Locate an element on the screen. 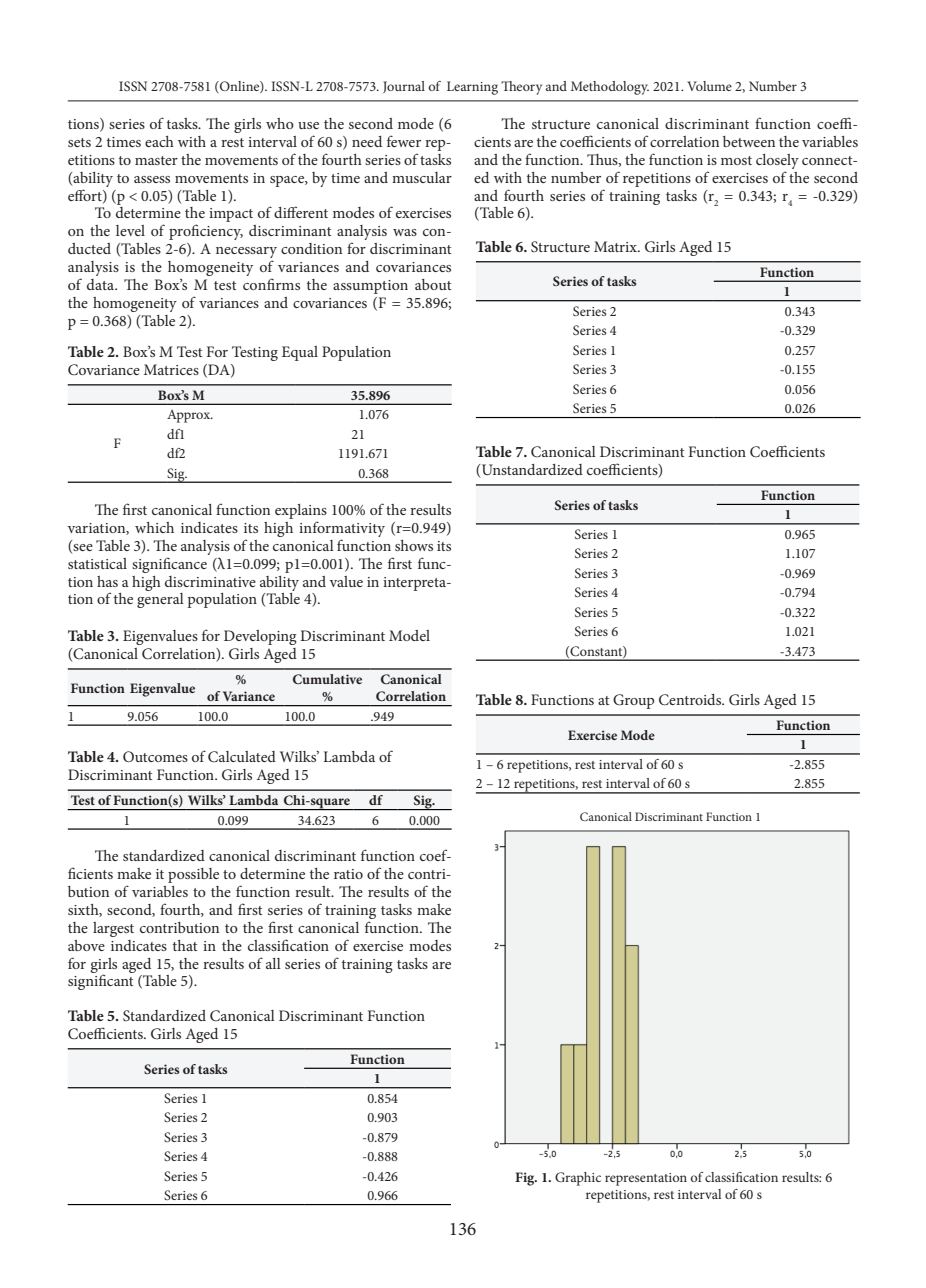  fewer is located at coordinates (404, 141).
